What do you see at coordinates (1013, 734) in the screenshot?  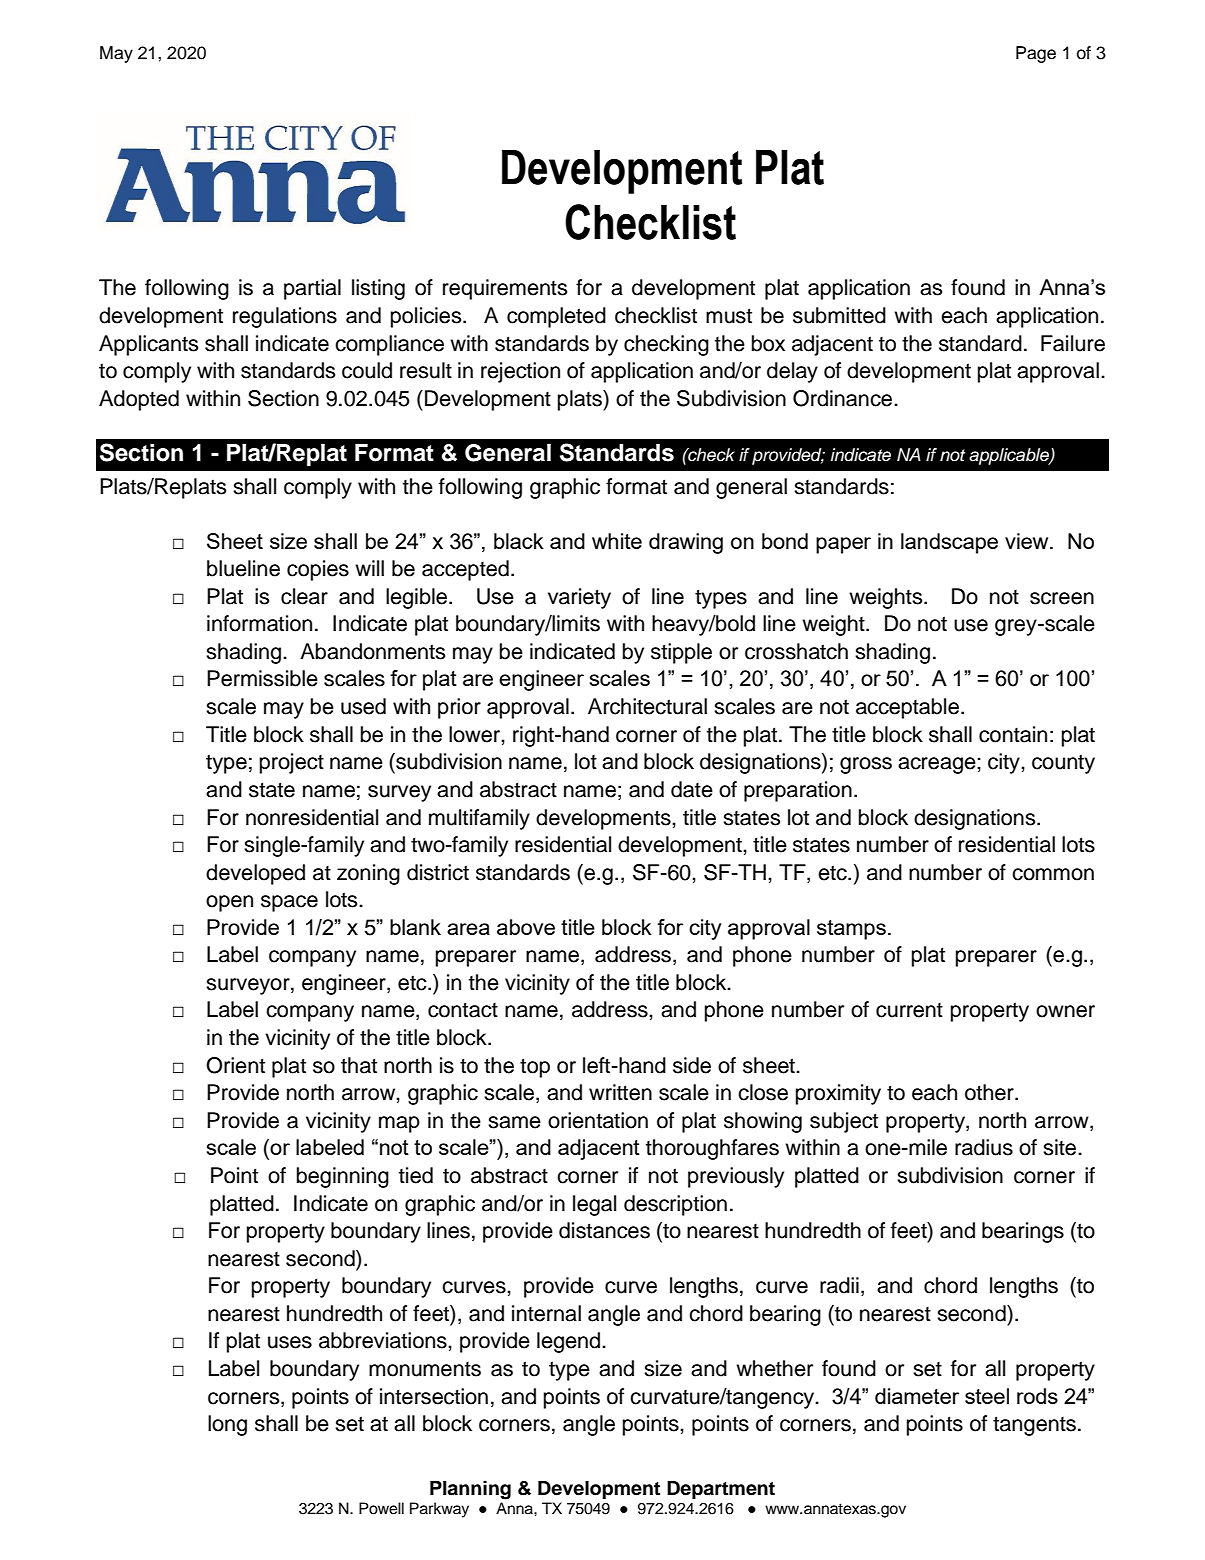 I see `contain` at bounding box center [1013, 734].
